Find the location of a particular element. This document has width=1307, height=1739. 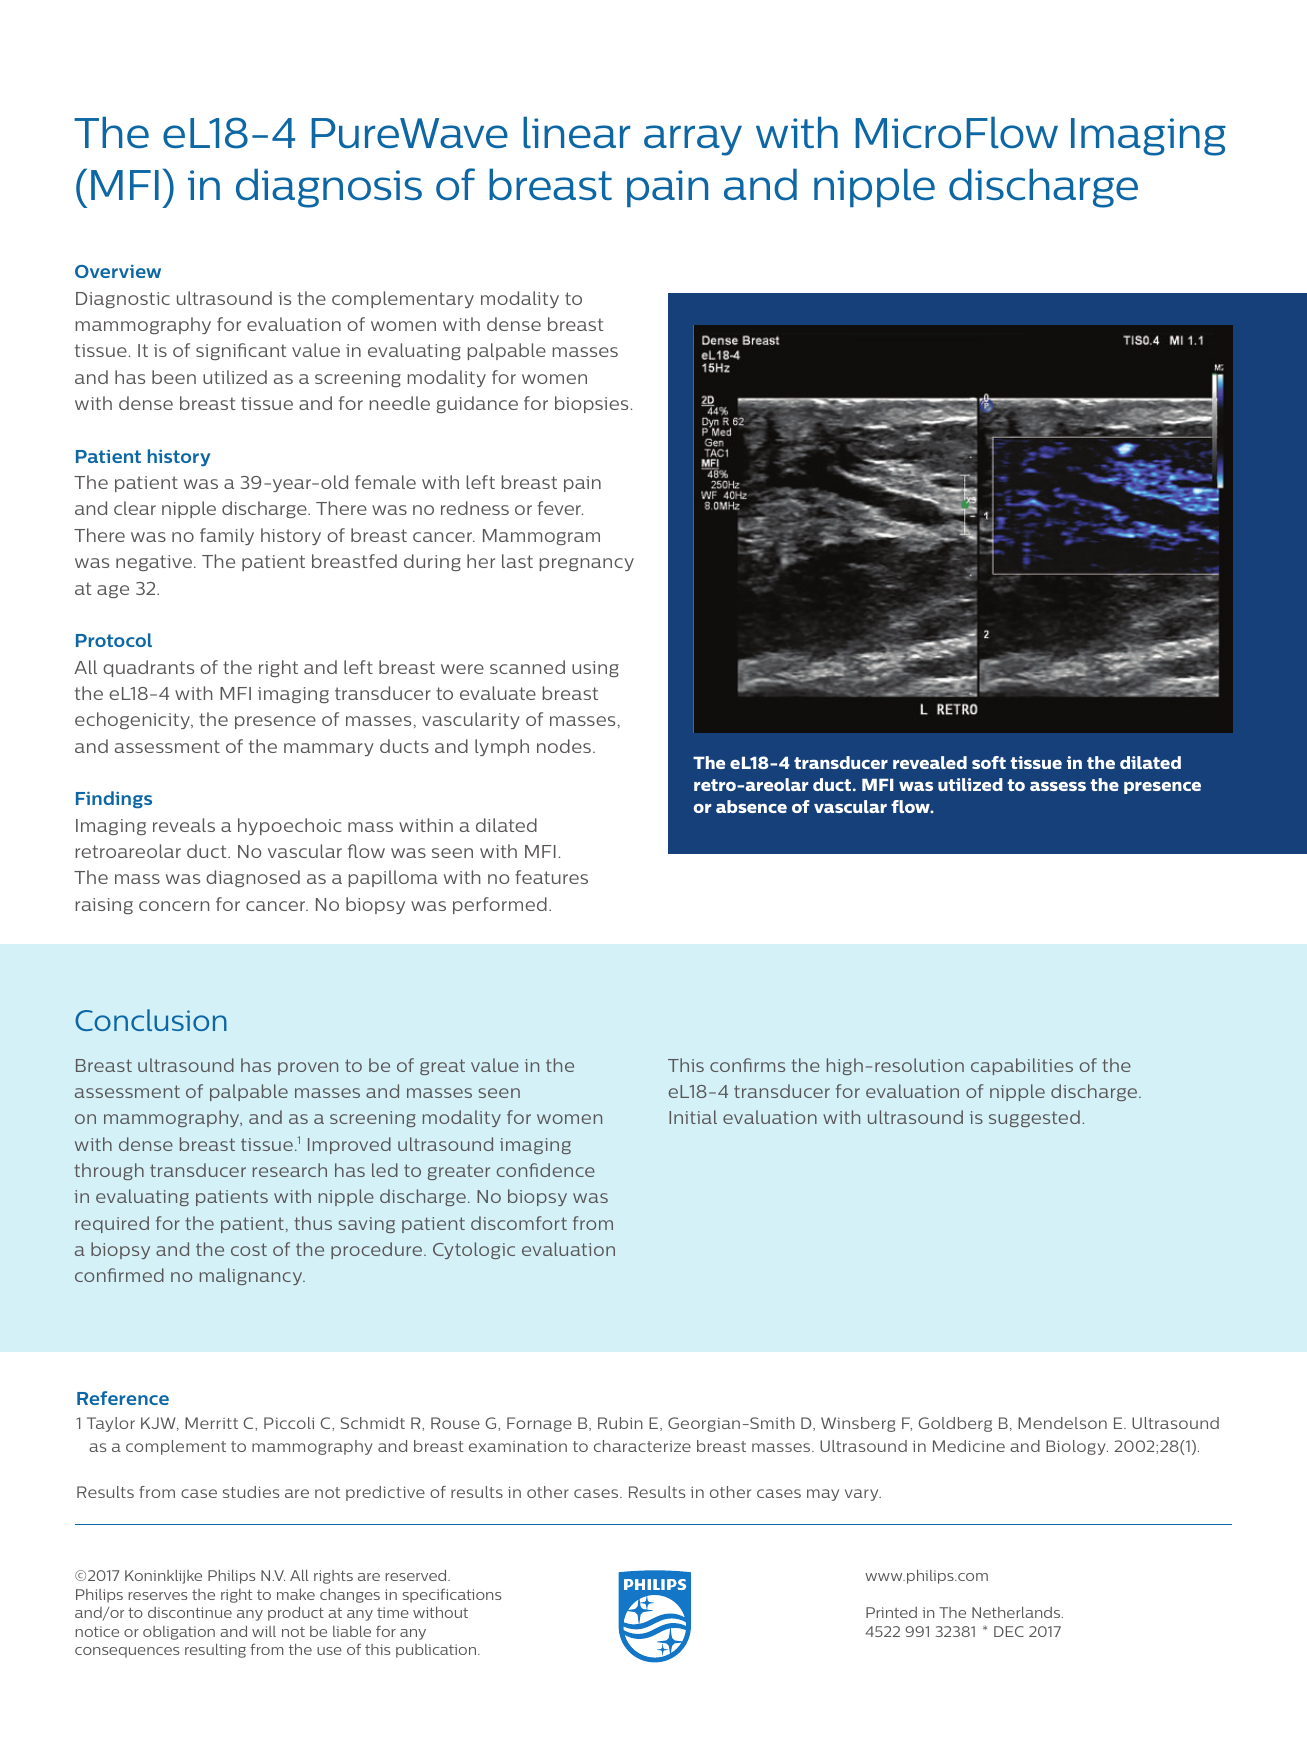

revealed is located at coordinates (930, 762).
